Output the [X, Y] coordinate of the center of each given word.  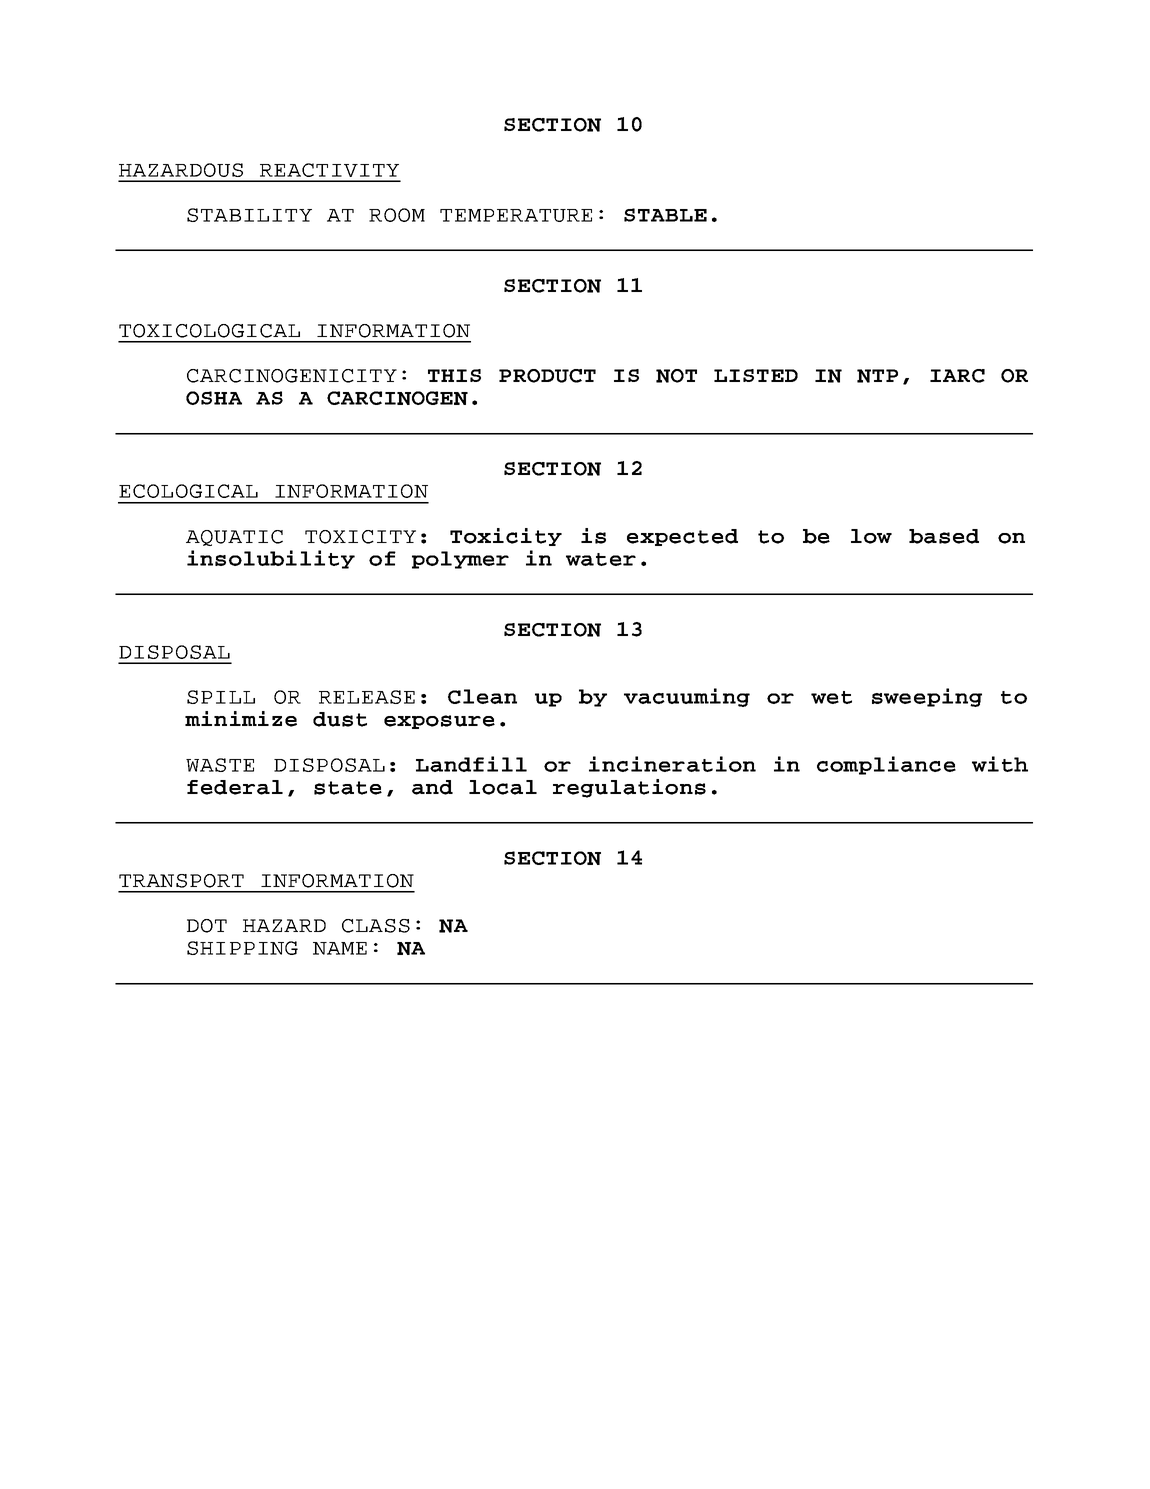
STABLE [665, 215]
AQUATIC [234, 538]
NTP [877, 376]
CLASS [376, 926]
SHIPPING [242, 948]
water [601, 559]
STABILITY [249, 215]
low [871, 536]
